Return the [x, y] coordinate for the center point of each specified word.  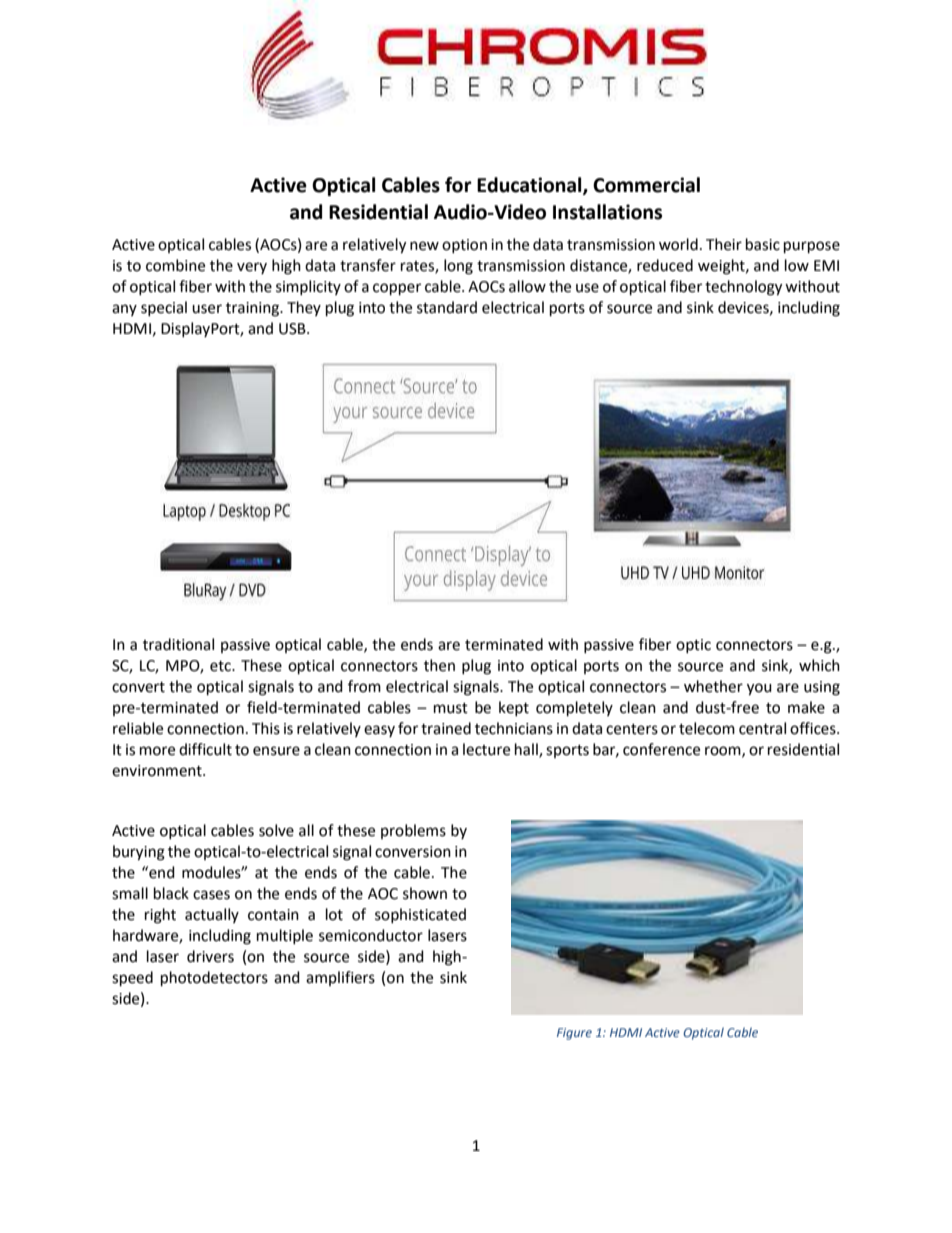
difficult [205, 749]
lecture [486, 749]
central [762, 728]
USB [293, 329]
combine [175, 265]
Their [724, 244]
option [464, 246]
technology [743, 288]
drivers [210, 956]
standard [447, 307]
